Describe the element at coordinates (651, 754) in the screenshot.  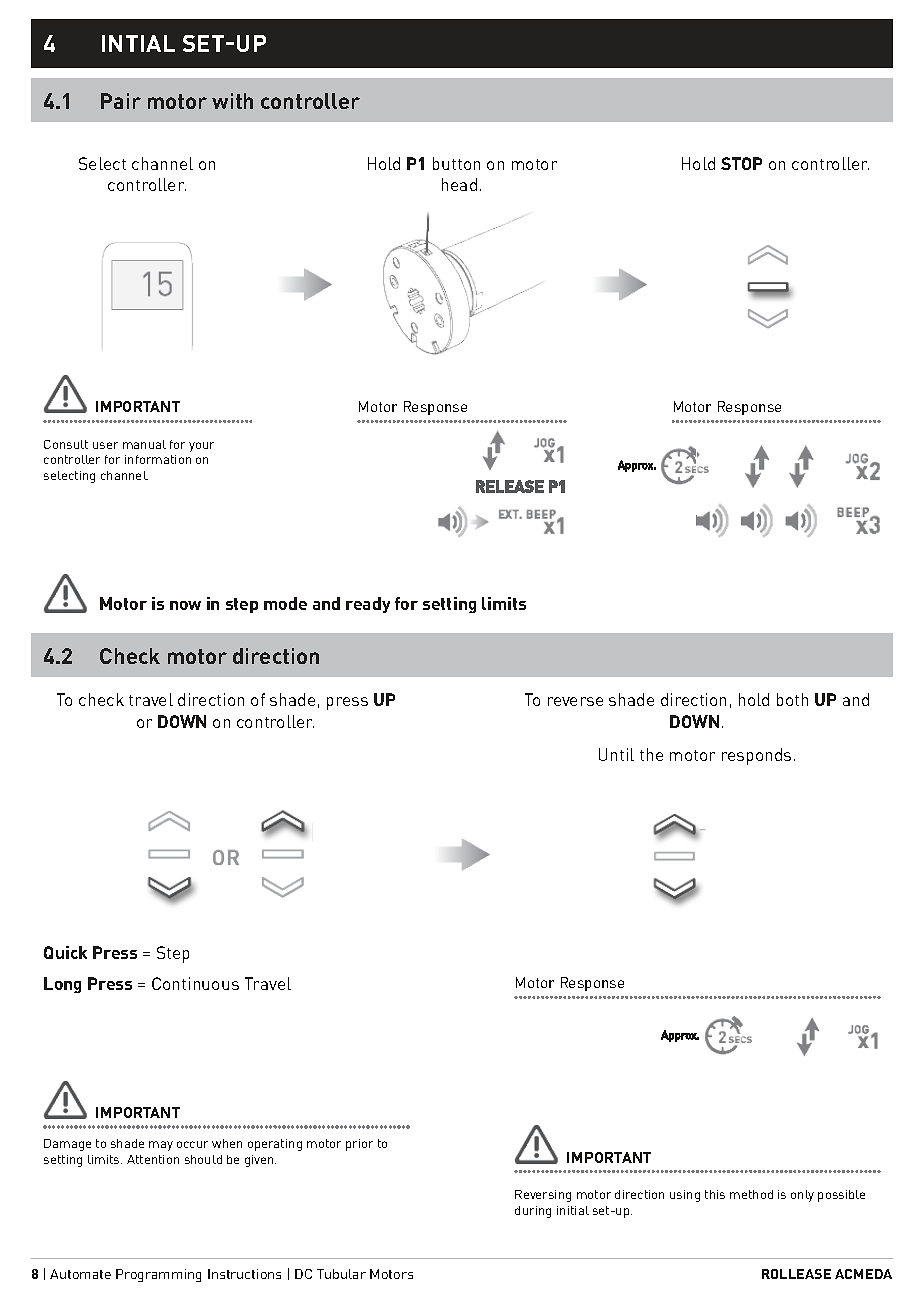
I see `the` at that location.
